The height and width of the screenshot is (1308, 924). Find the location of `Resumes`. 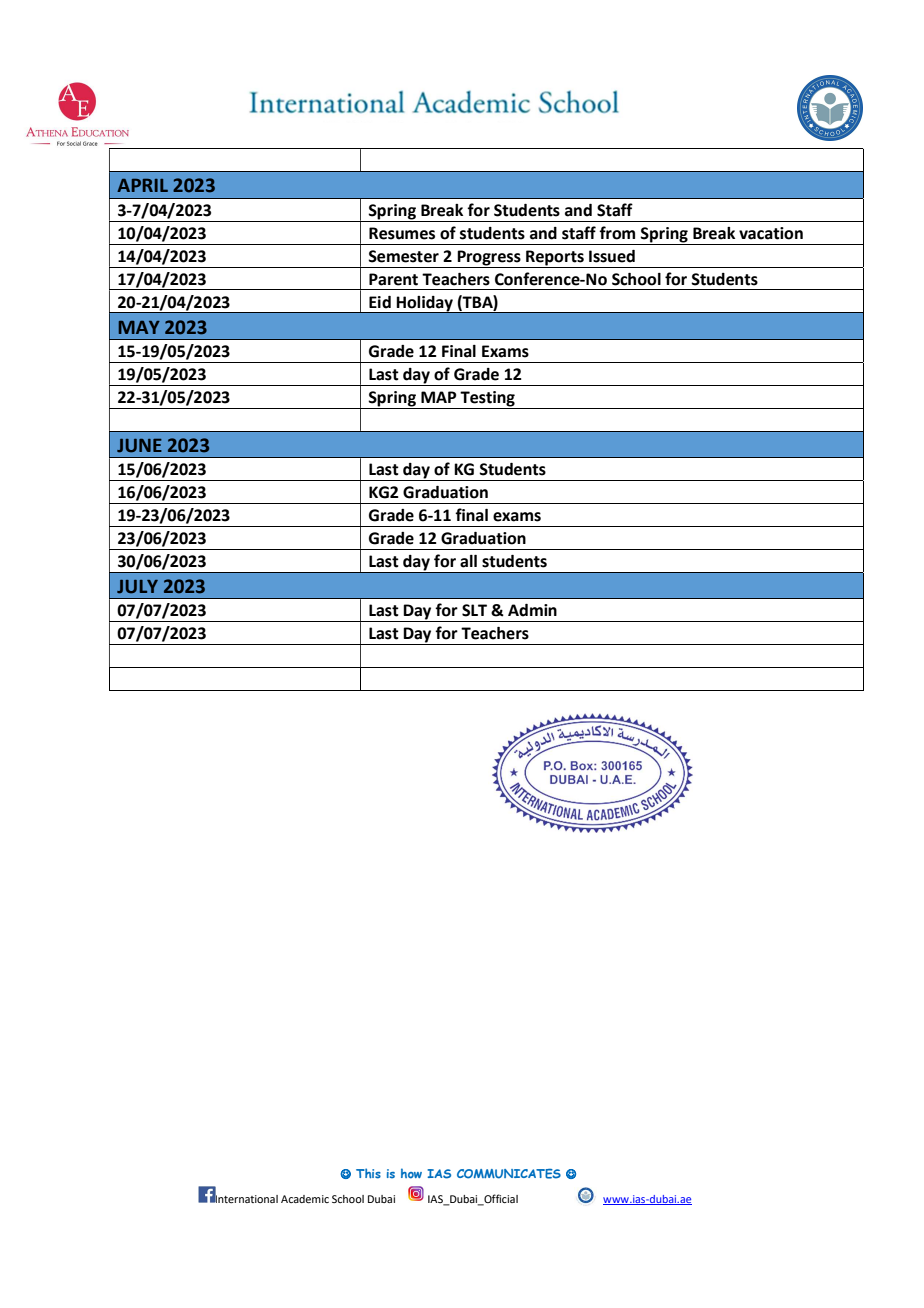

Resumes is located at coordinates (402, 233).
